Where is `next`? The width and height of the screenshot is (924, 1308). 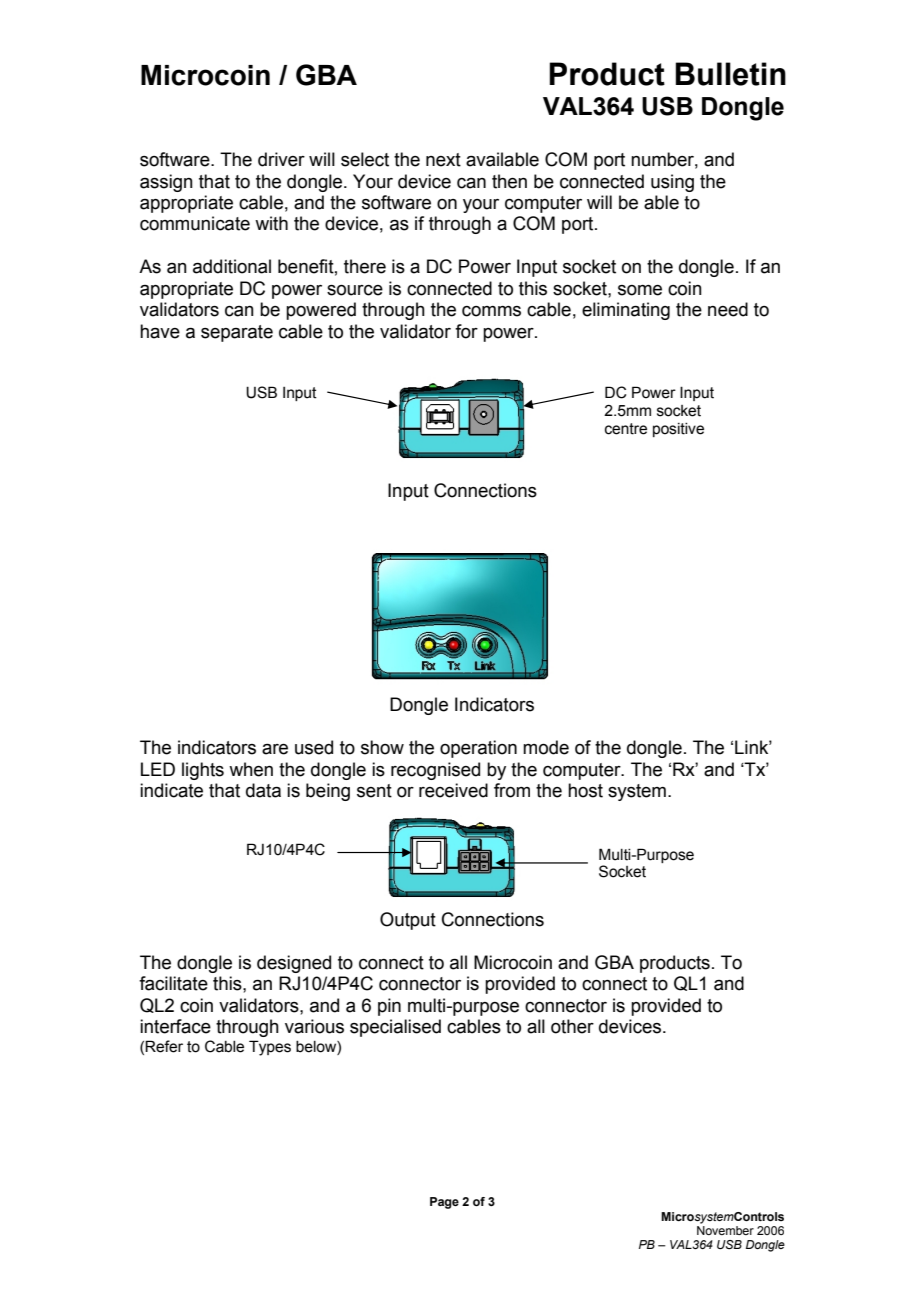 next is located at coordinates (443, 160).
